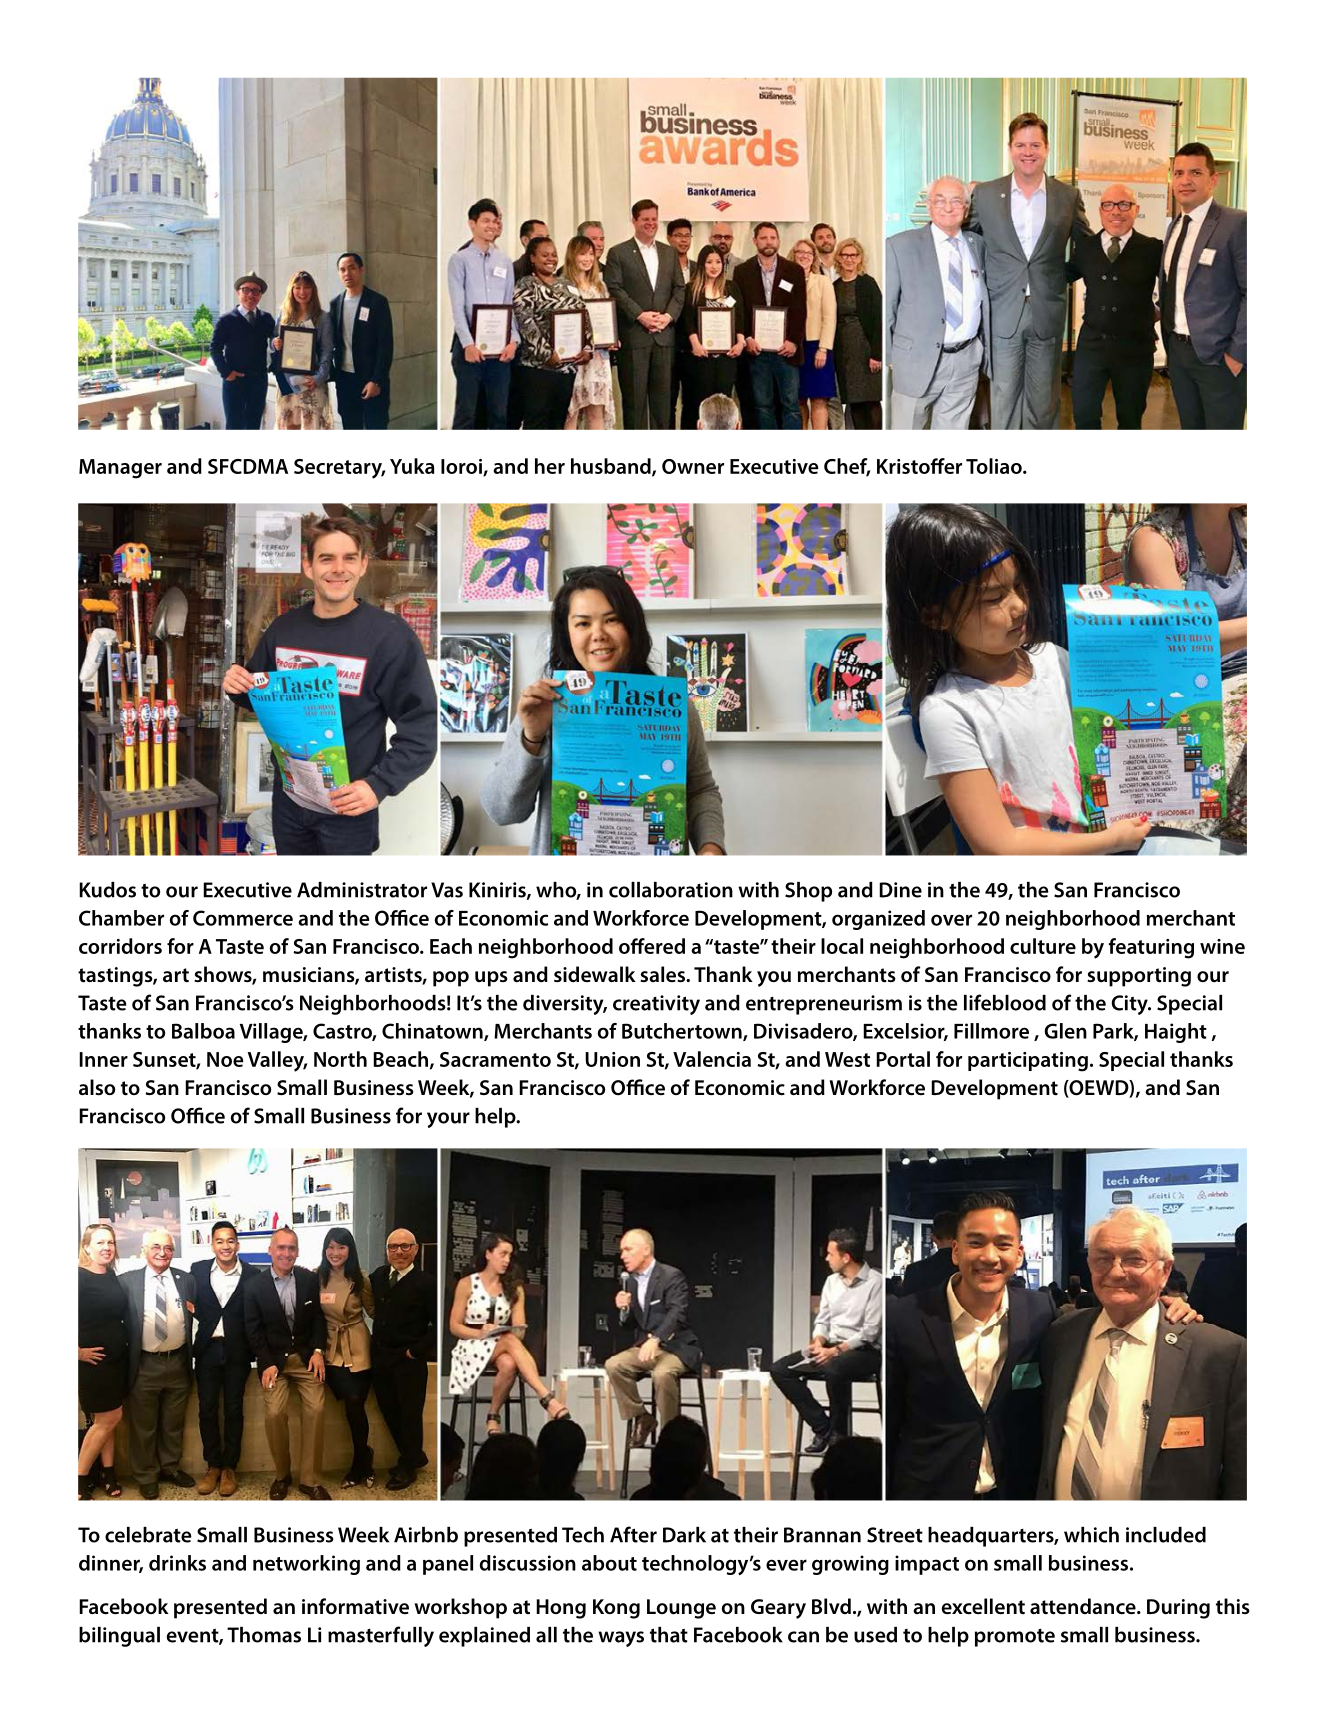 The width and height of the page is (1329, 1720). I want to click on Lounge, so click(681, 1609).
